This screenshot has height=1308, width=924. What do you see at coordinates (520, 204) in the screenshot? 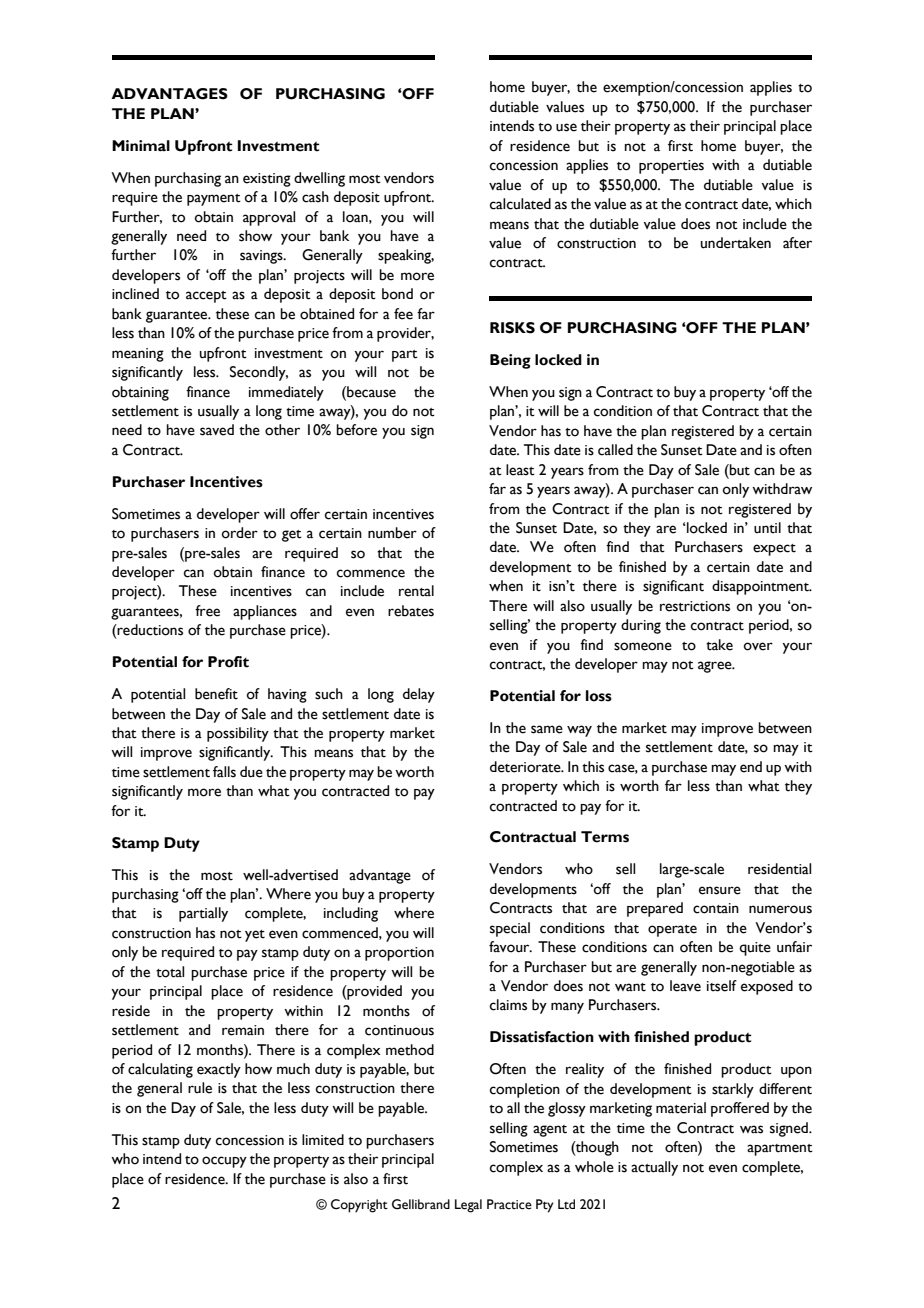
I see `calculated` at bounding box center [520, 204].
